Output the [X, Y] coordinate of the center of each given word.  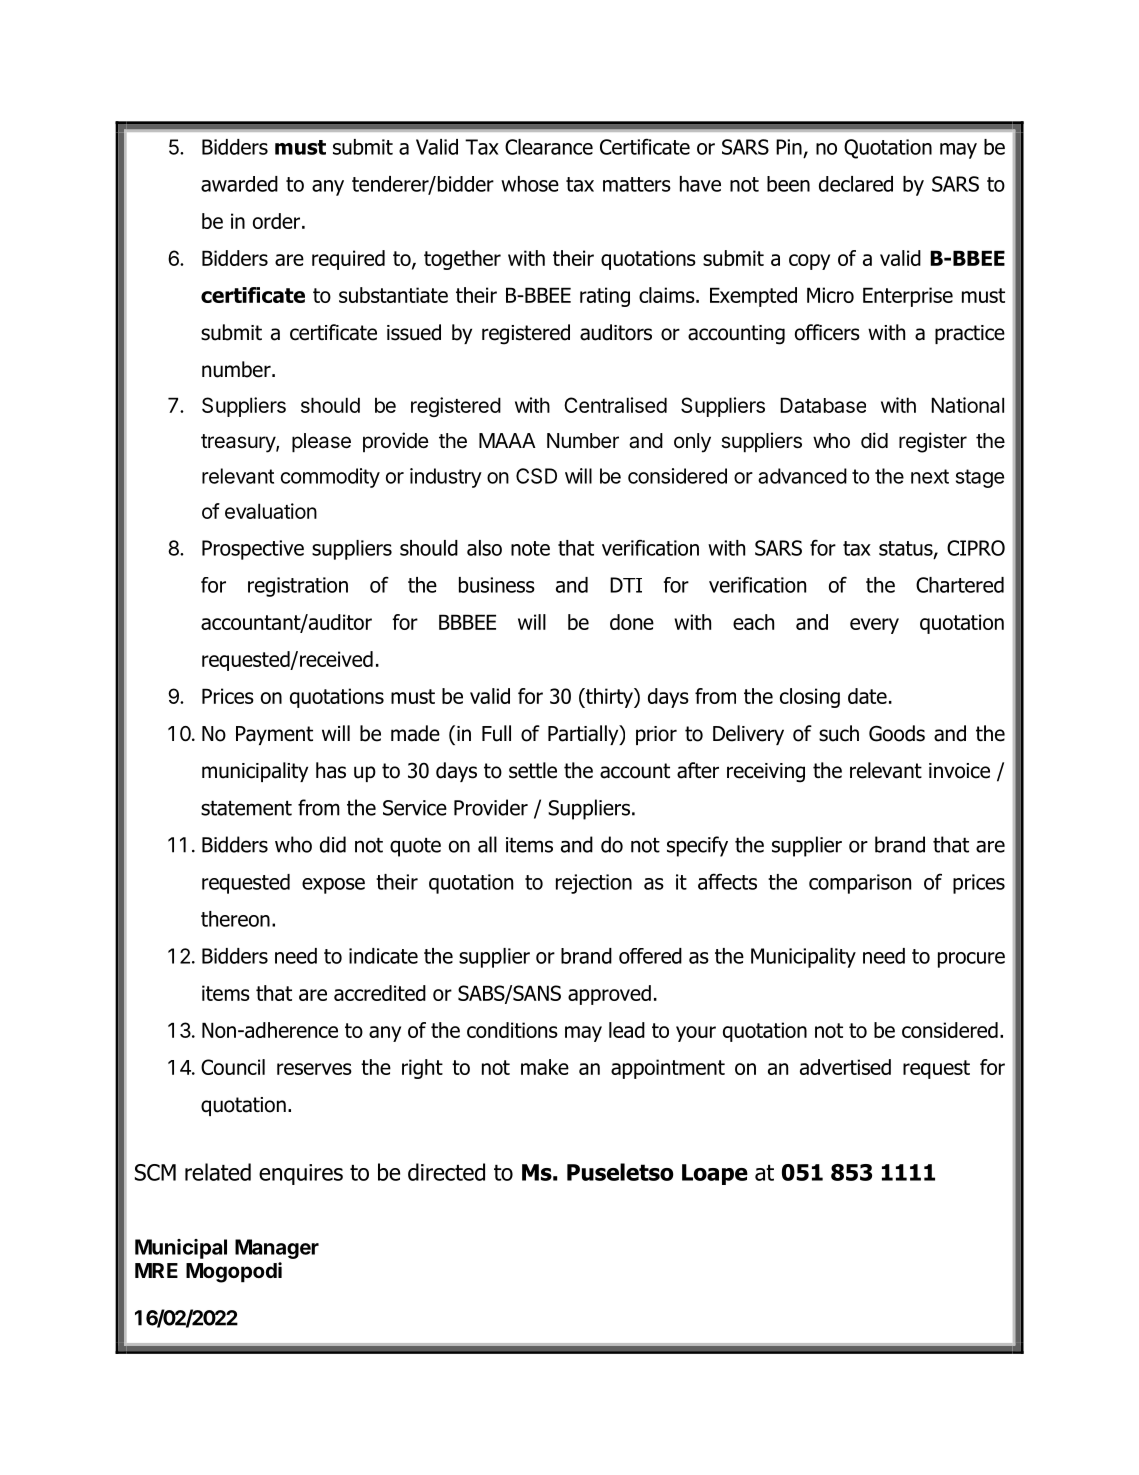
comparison [860, 884]
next [930, 476]
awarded [239, 184]
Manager [277, 1249]
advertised [845, 1067]
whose [530, 184]
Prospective [253, 550]
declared [856, 184]
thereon [235, 919]
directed [446, 1172]
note [530, 548]
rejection [594, 884]
